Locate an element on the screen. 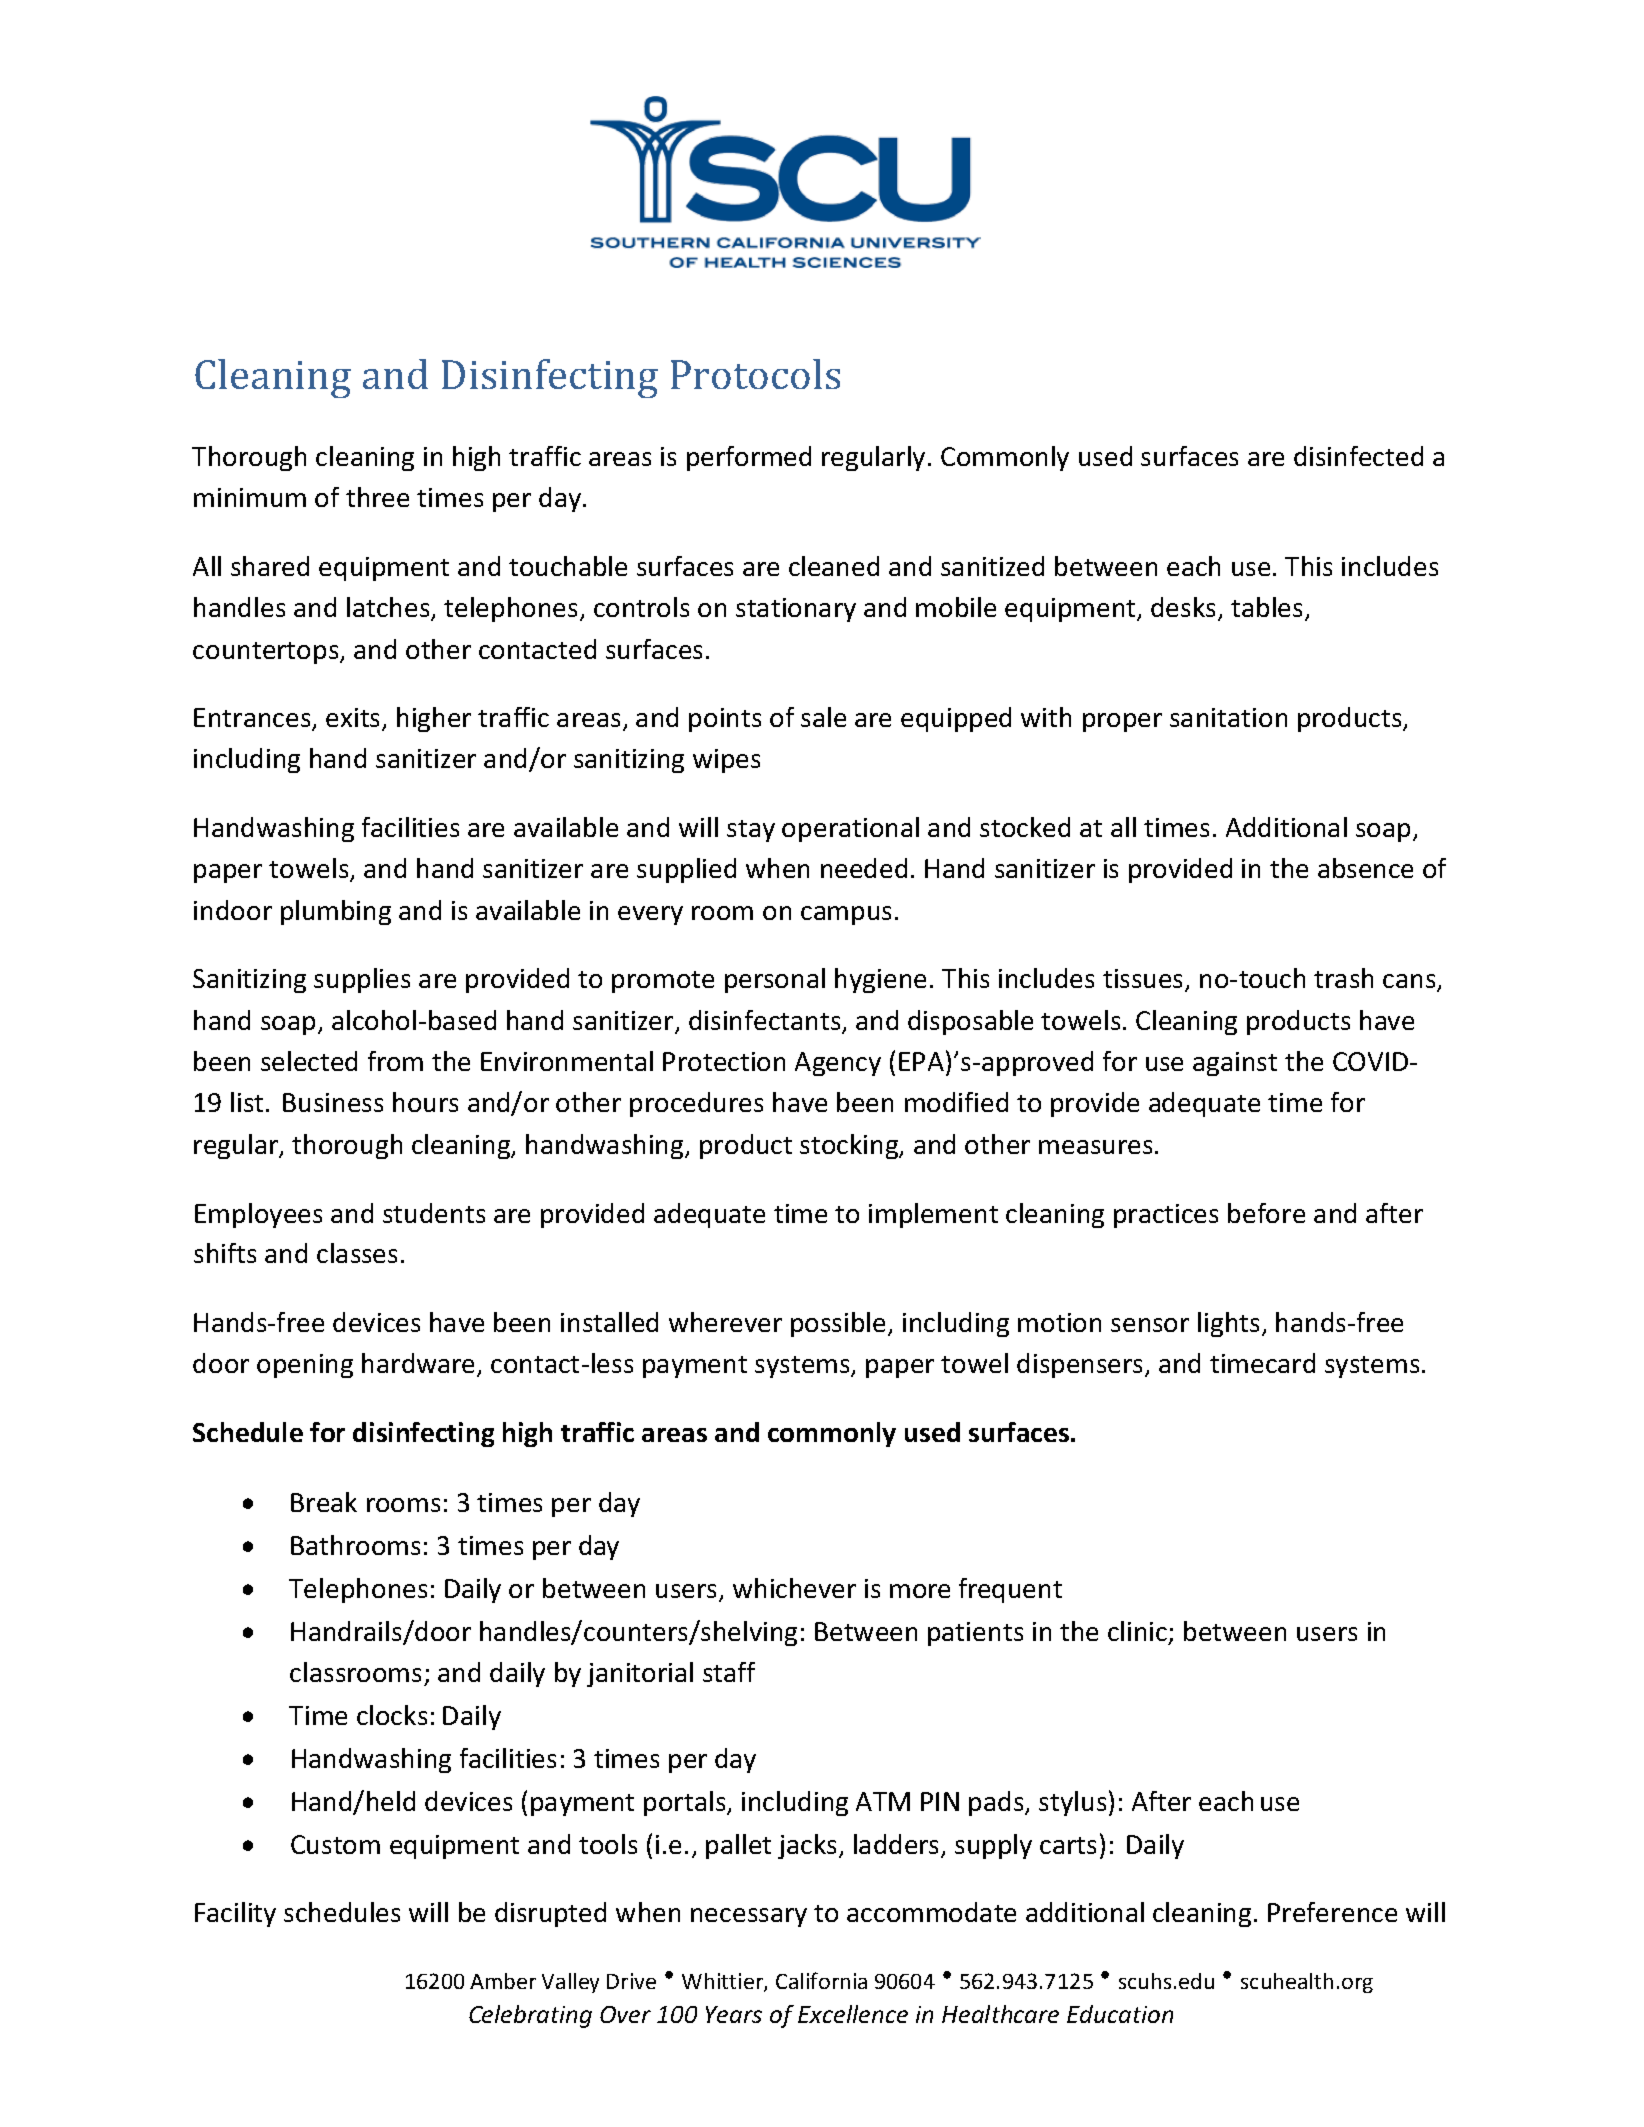  sanitation is located at coordinates (1228, 717).
